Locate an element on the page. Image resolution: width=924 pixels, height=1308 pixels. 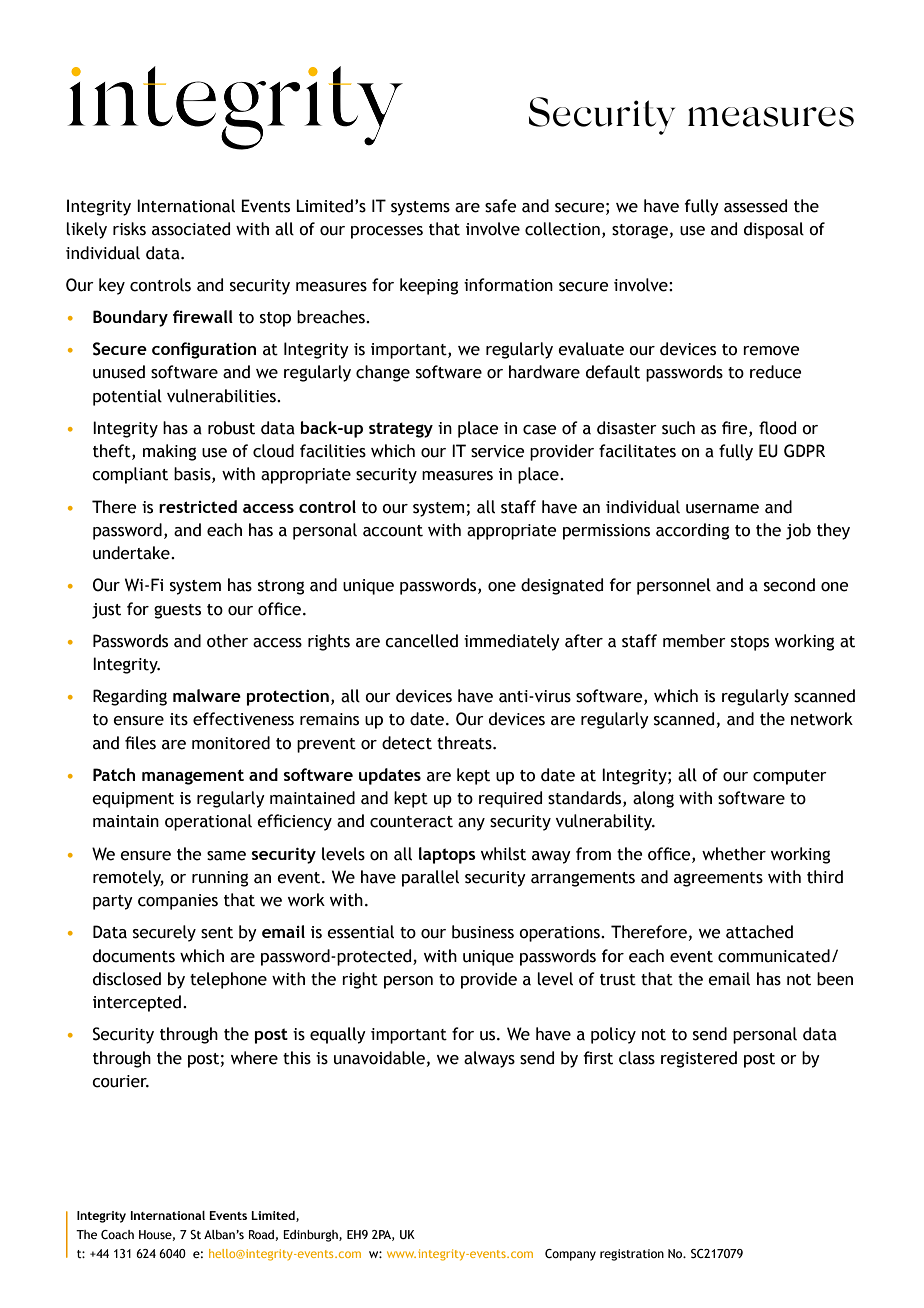
its is located at coordinates (179, 719).
